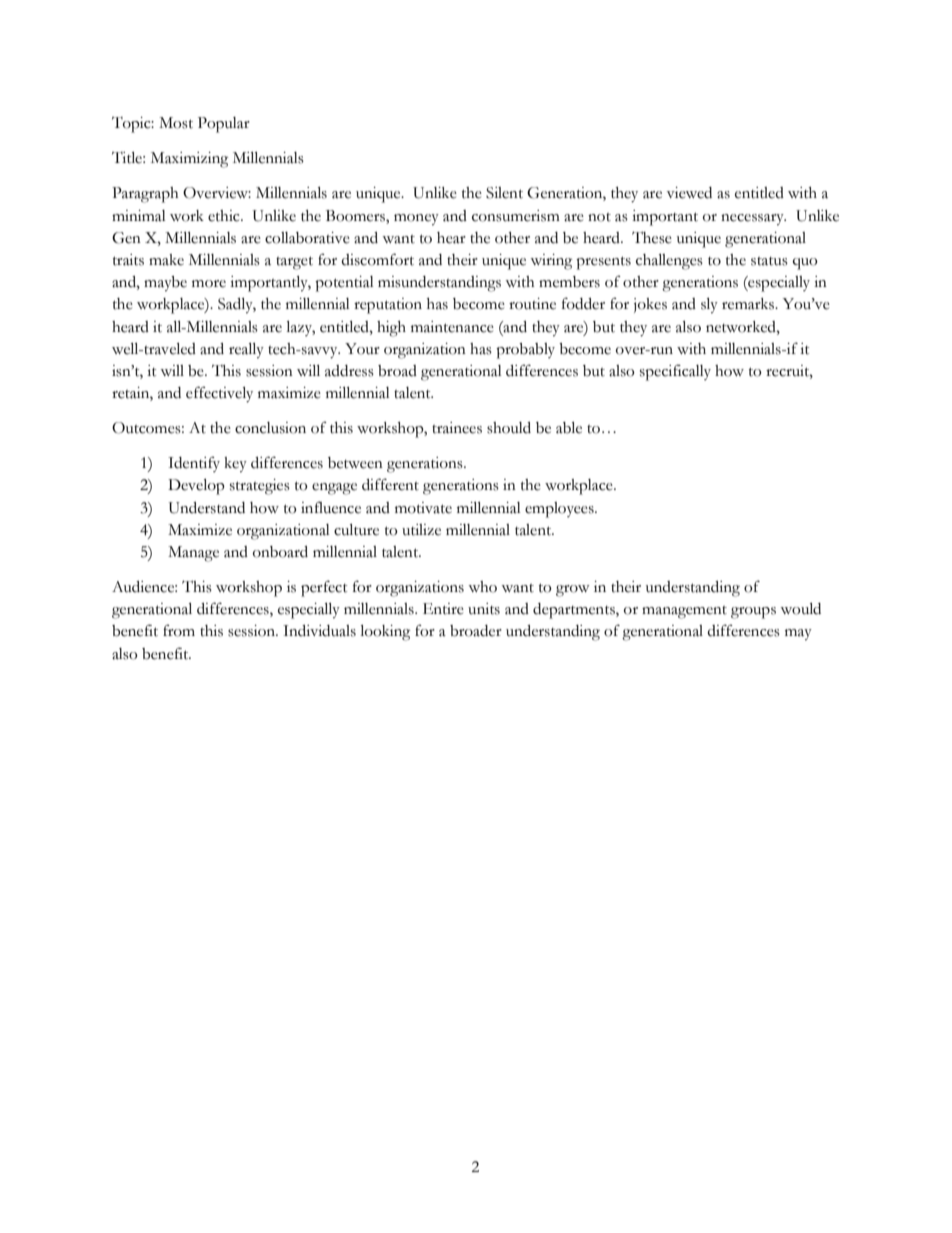 The width and height of the page is (952, 1233). I want to click on groups, so click(753, 613).
